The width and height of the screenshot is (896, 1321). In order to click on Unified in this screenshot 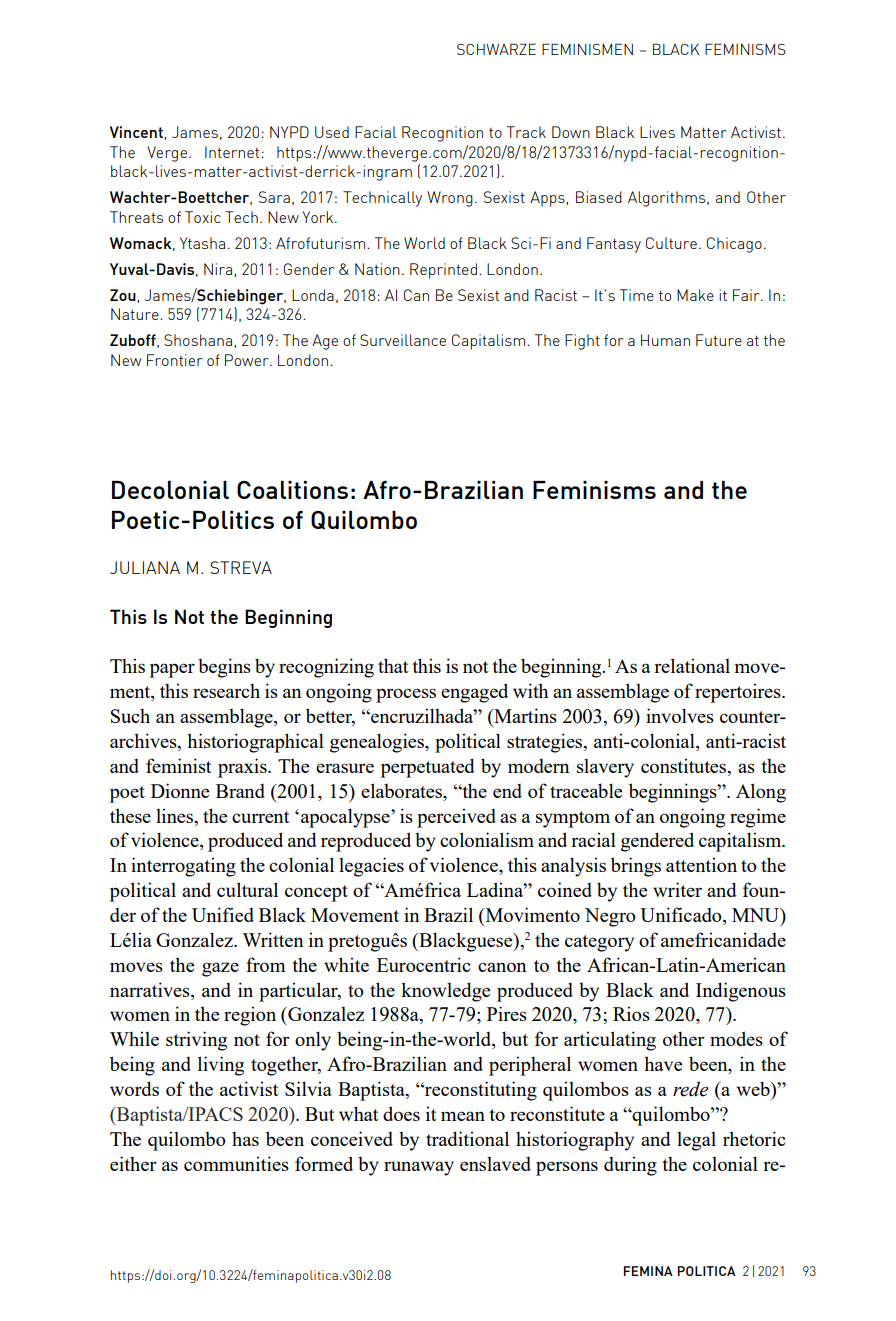, I will do `click(223, 914)`.
